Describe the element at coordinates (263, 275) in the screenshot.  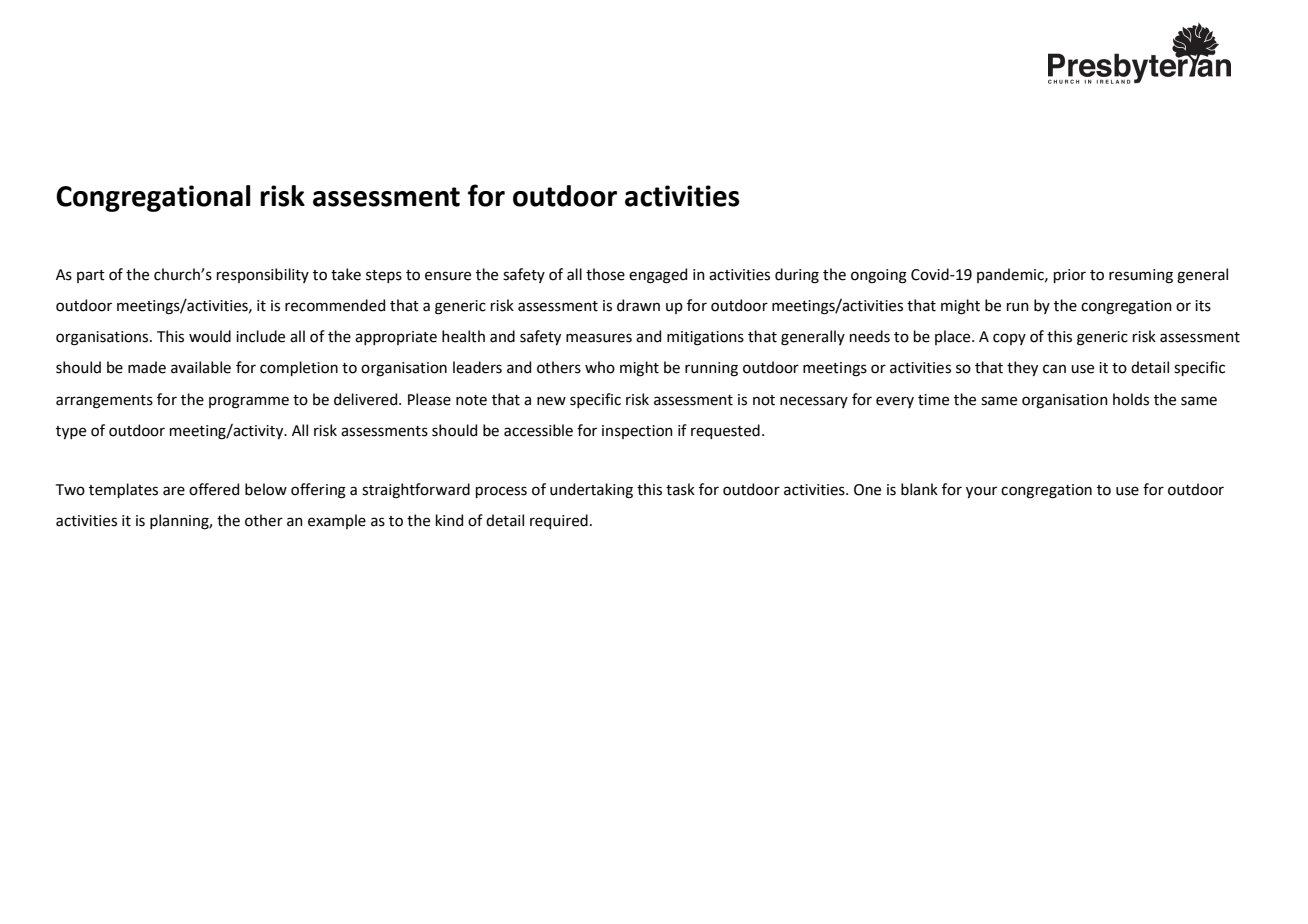
I see `responsibility` at that location.
